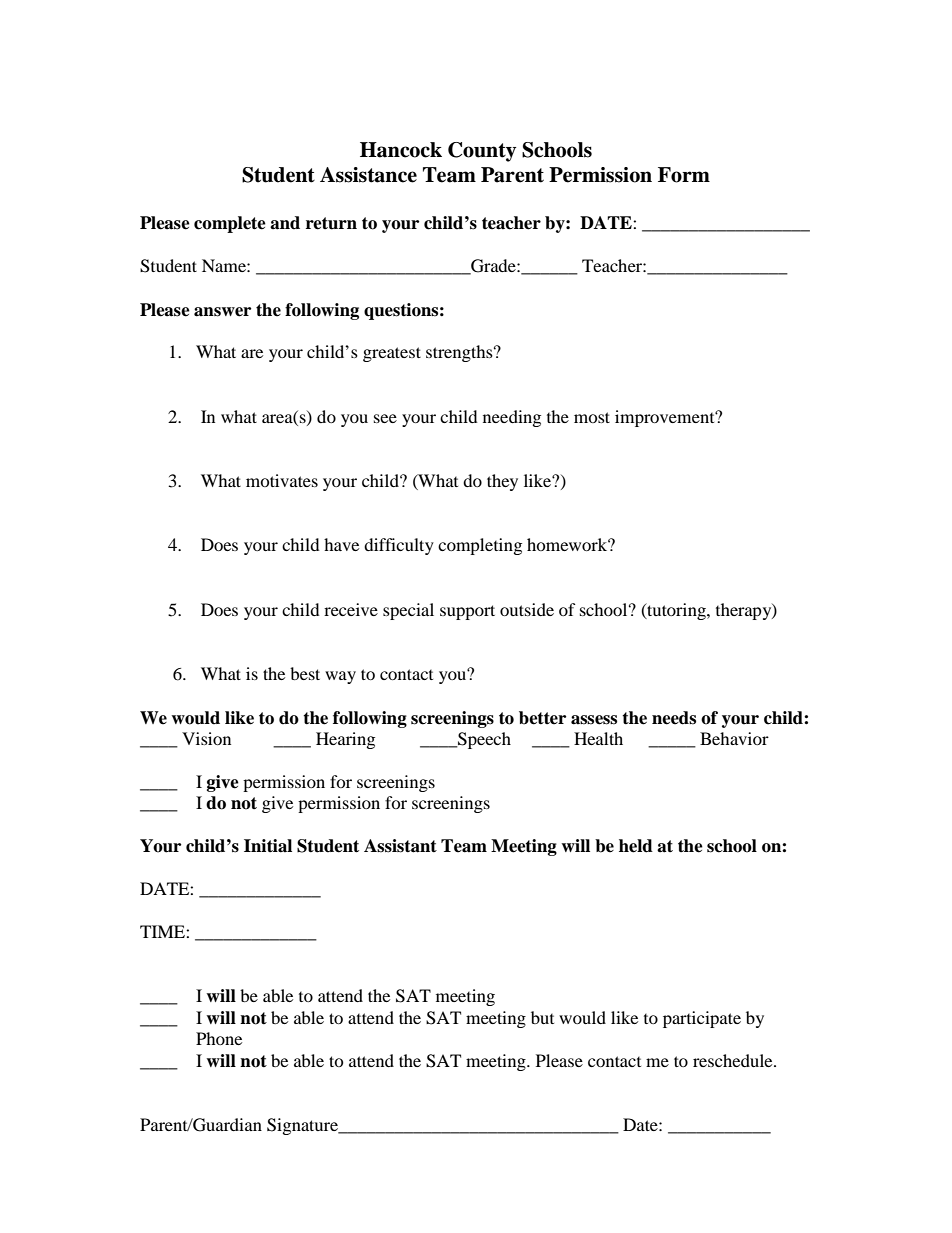  What do you see at coordinates (285, 223) in the screenshot?
I see `and` at bounding box center [285, 223].
